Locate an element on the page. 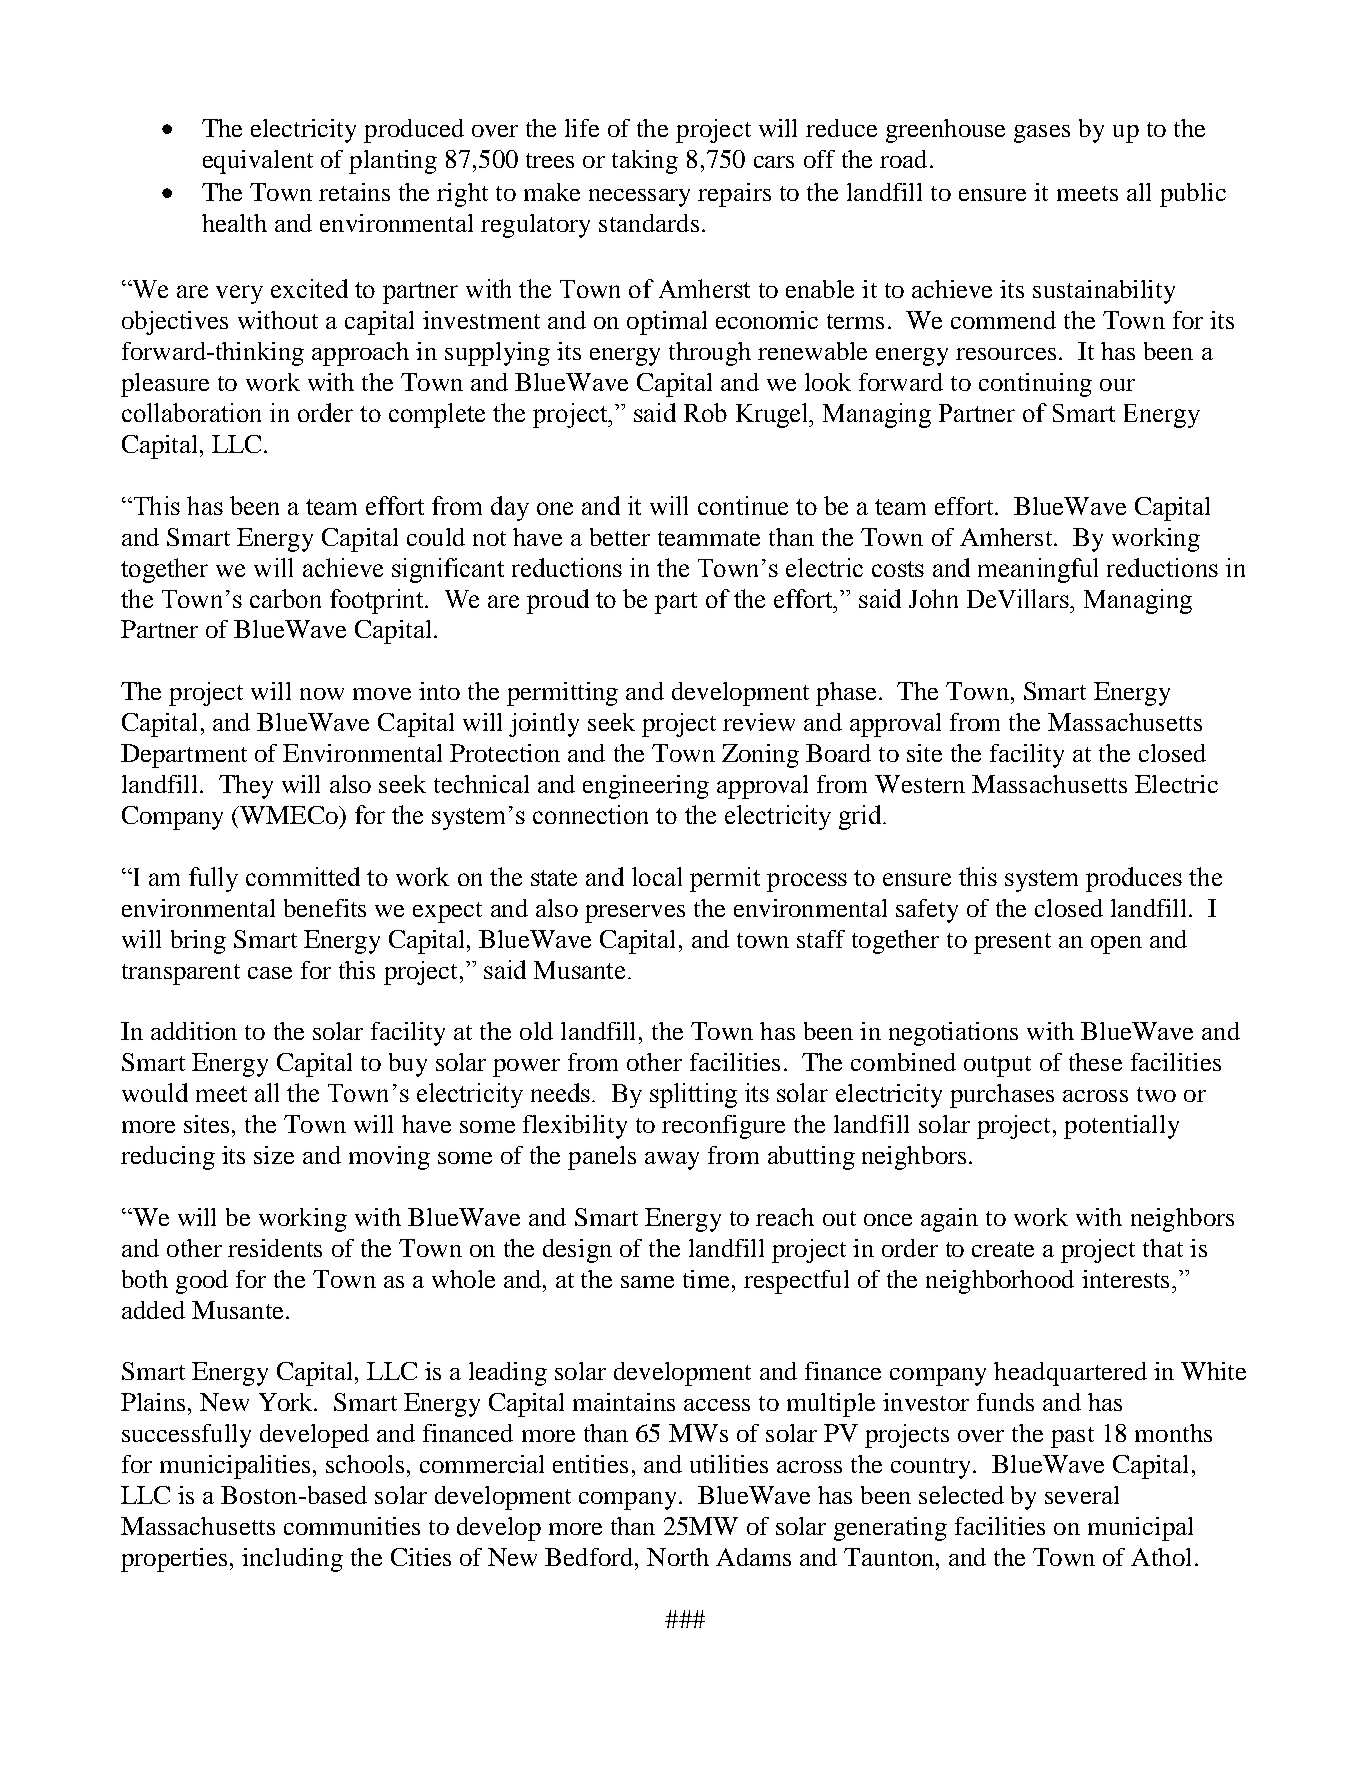 Image resolution: width=1371 pixels, height=1774 pixels. Rob is located at coordinates (705, 412).
